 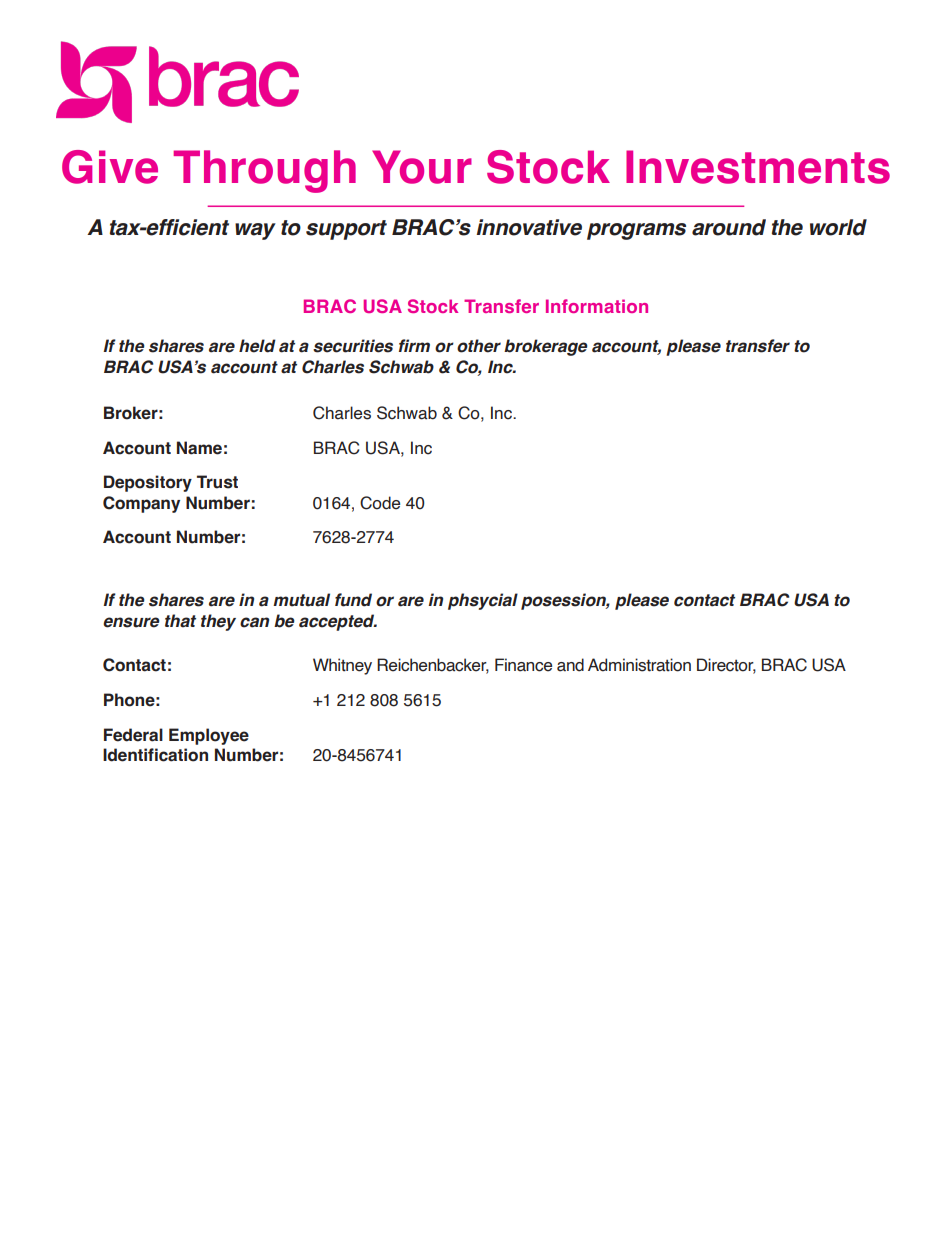 What do you see at coordinates (758, 167) in the screenshot?
I see `Investments` at bounding box center [758, 167].
